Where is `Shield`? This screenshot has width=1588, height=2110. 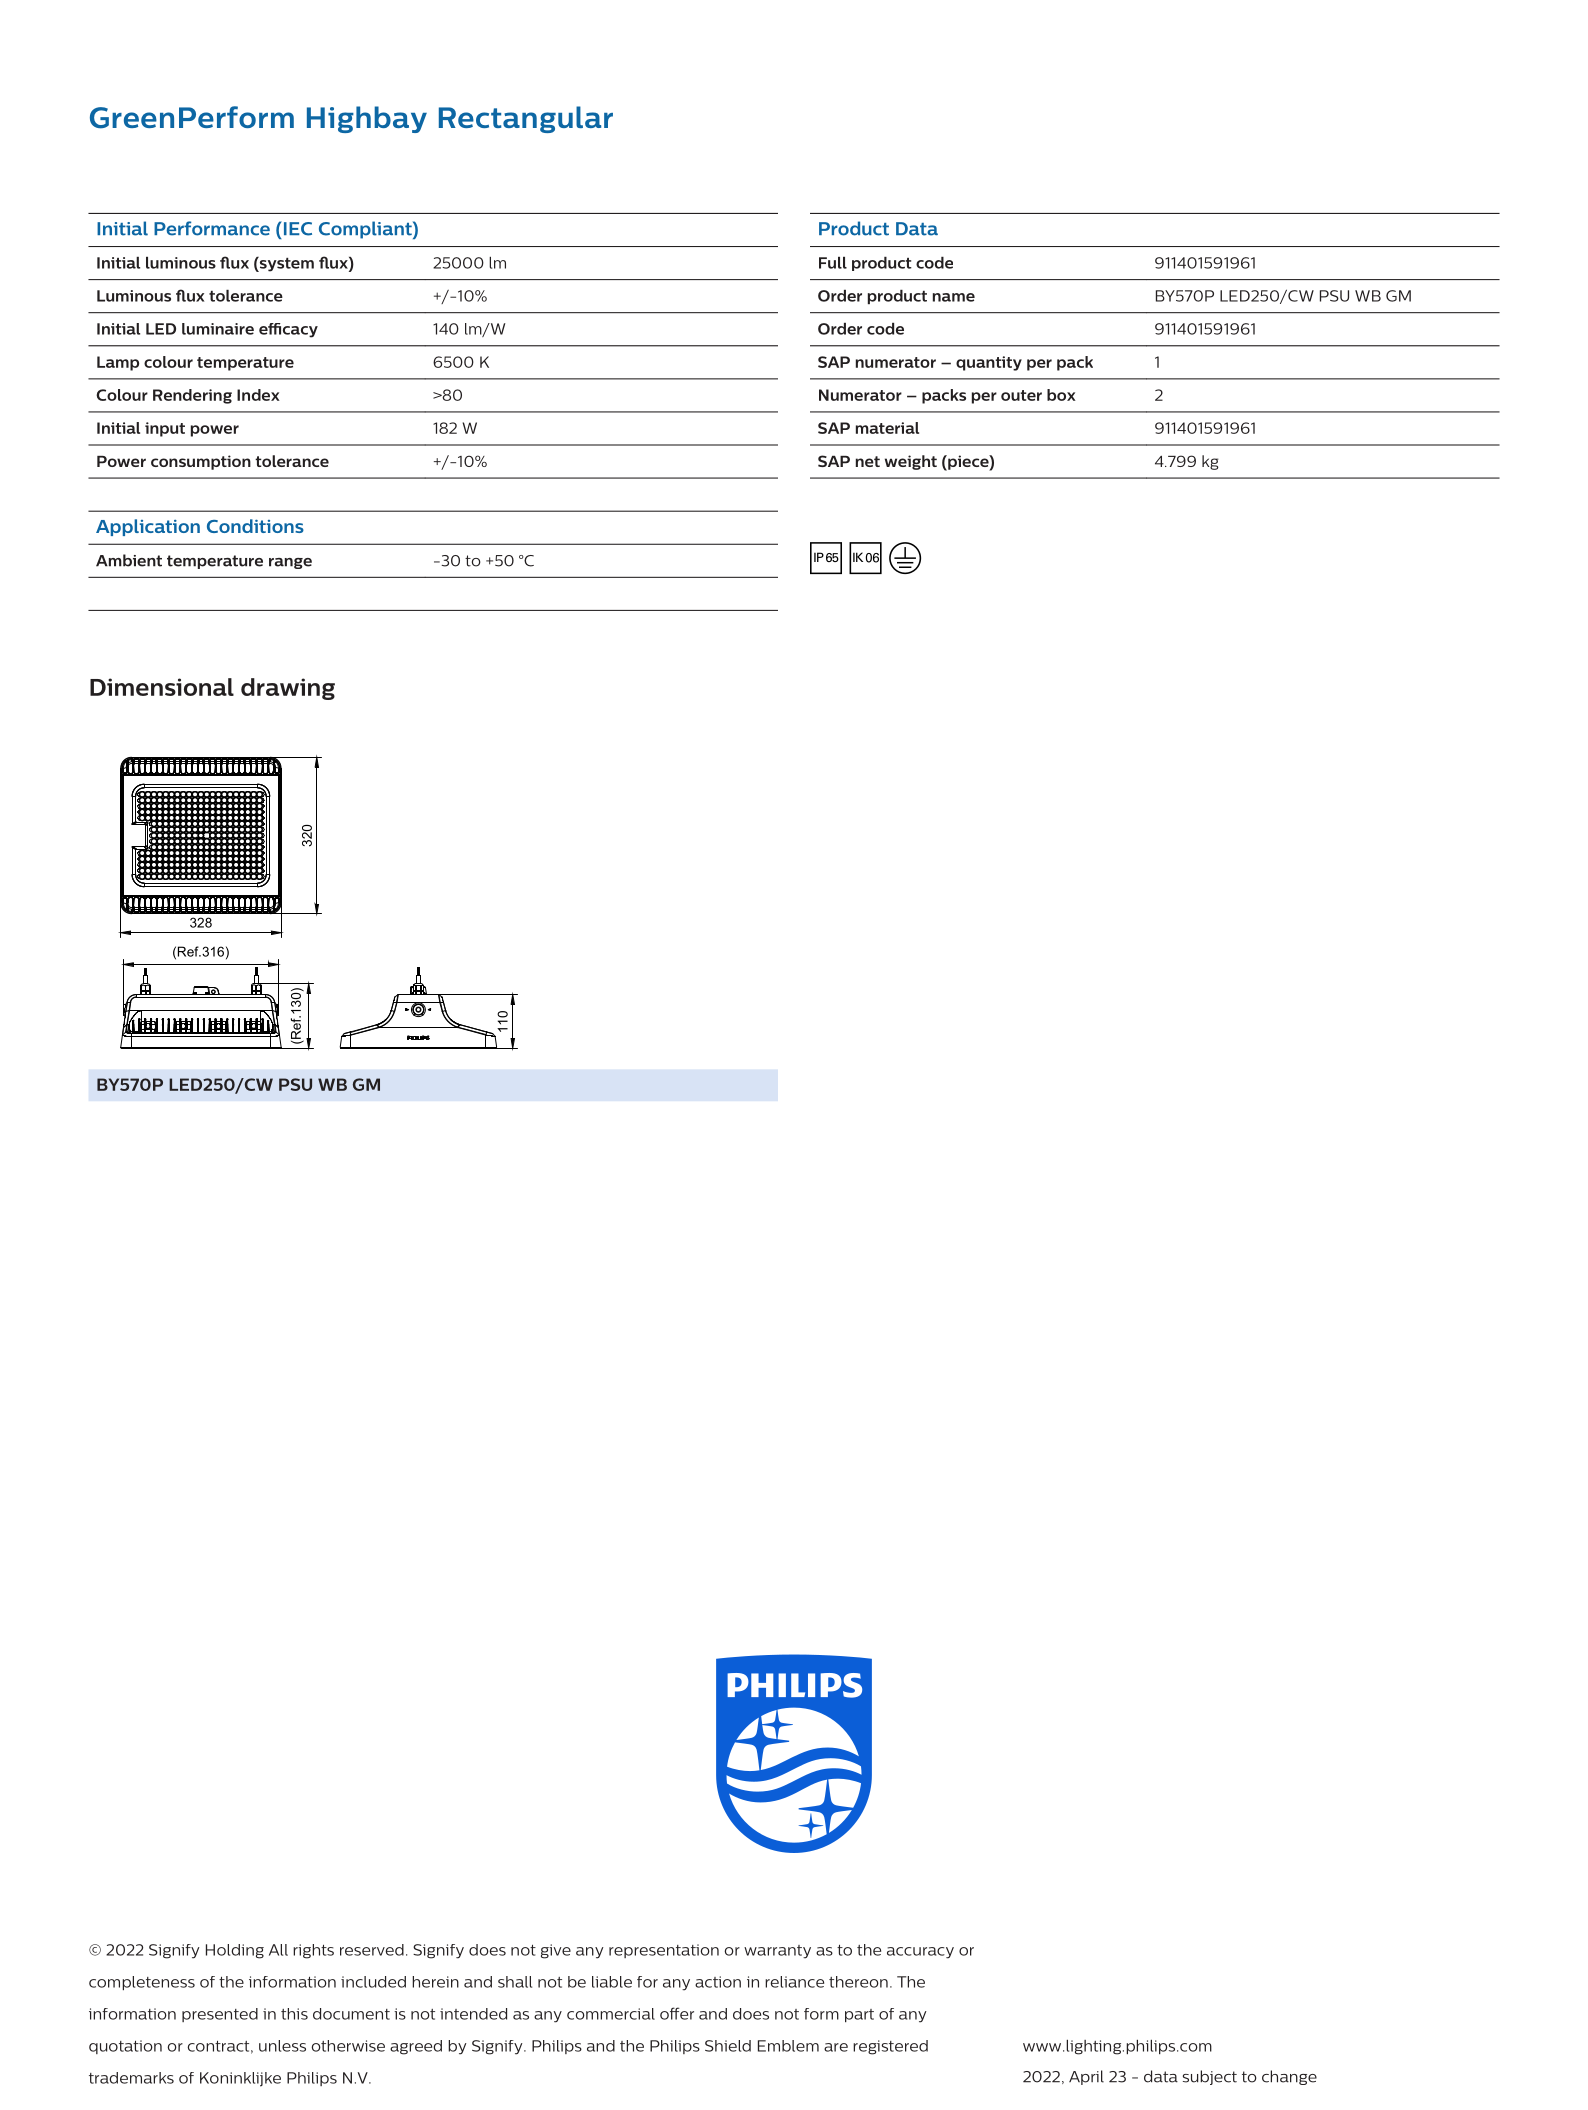
Shield is located at coordinates (728, 2046).
